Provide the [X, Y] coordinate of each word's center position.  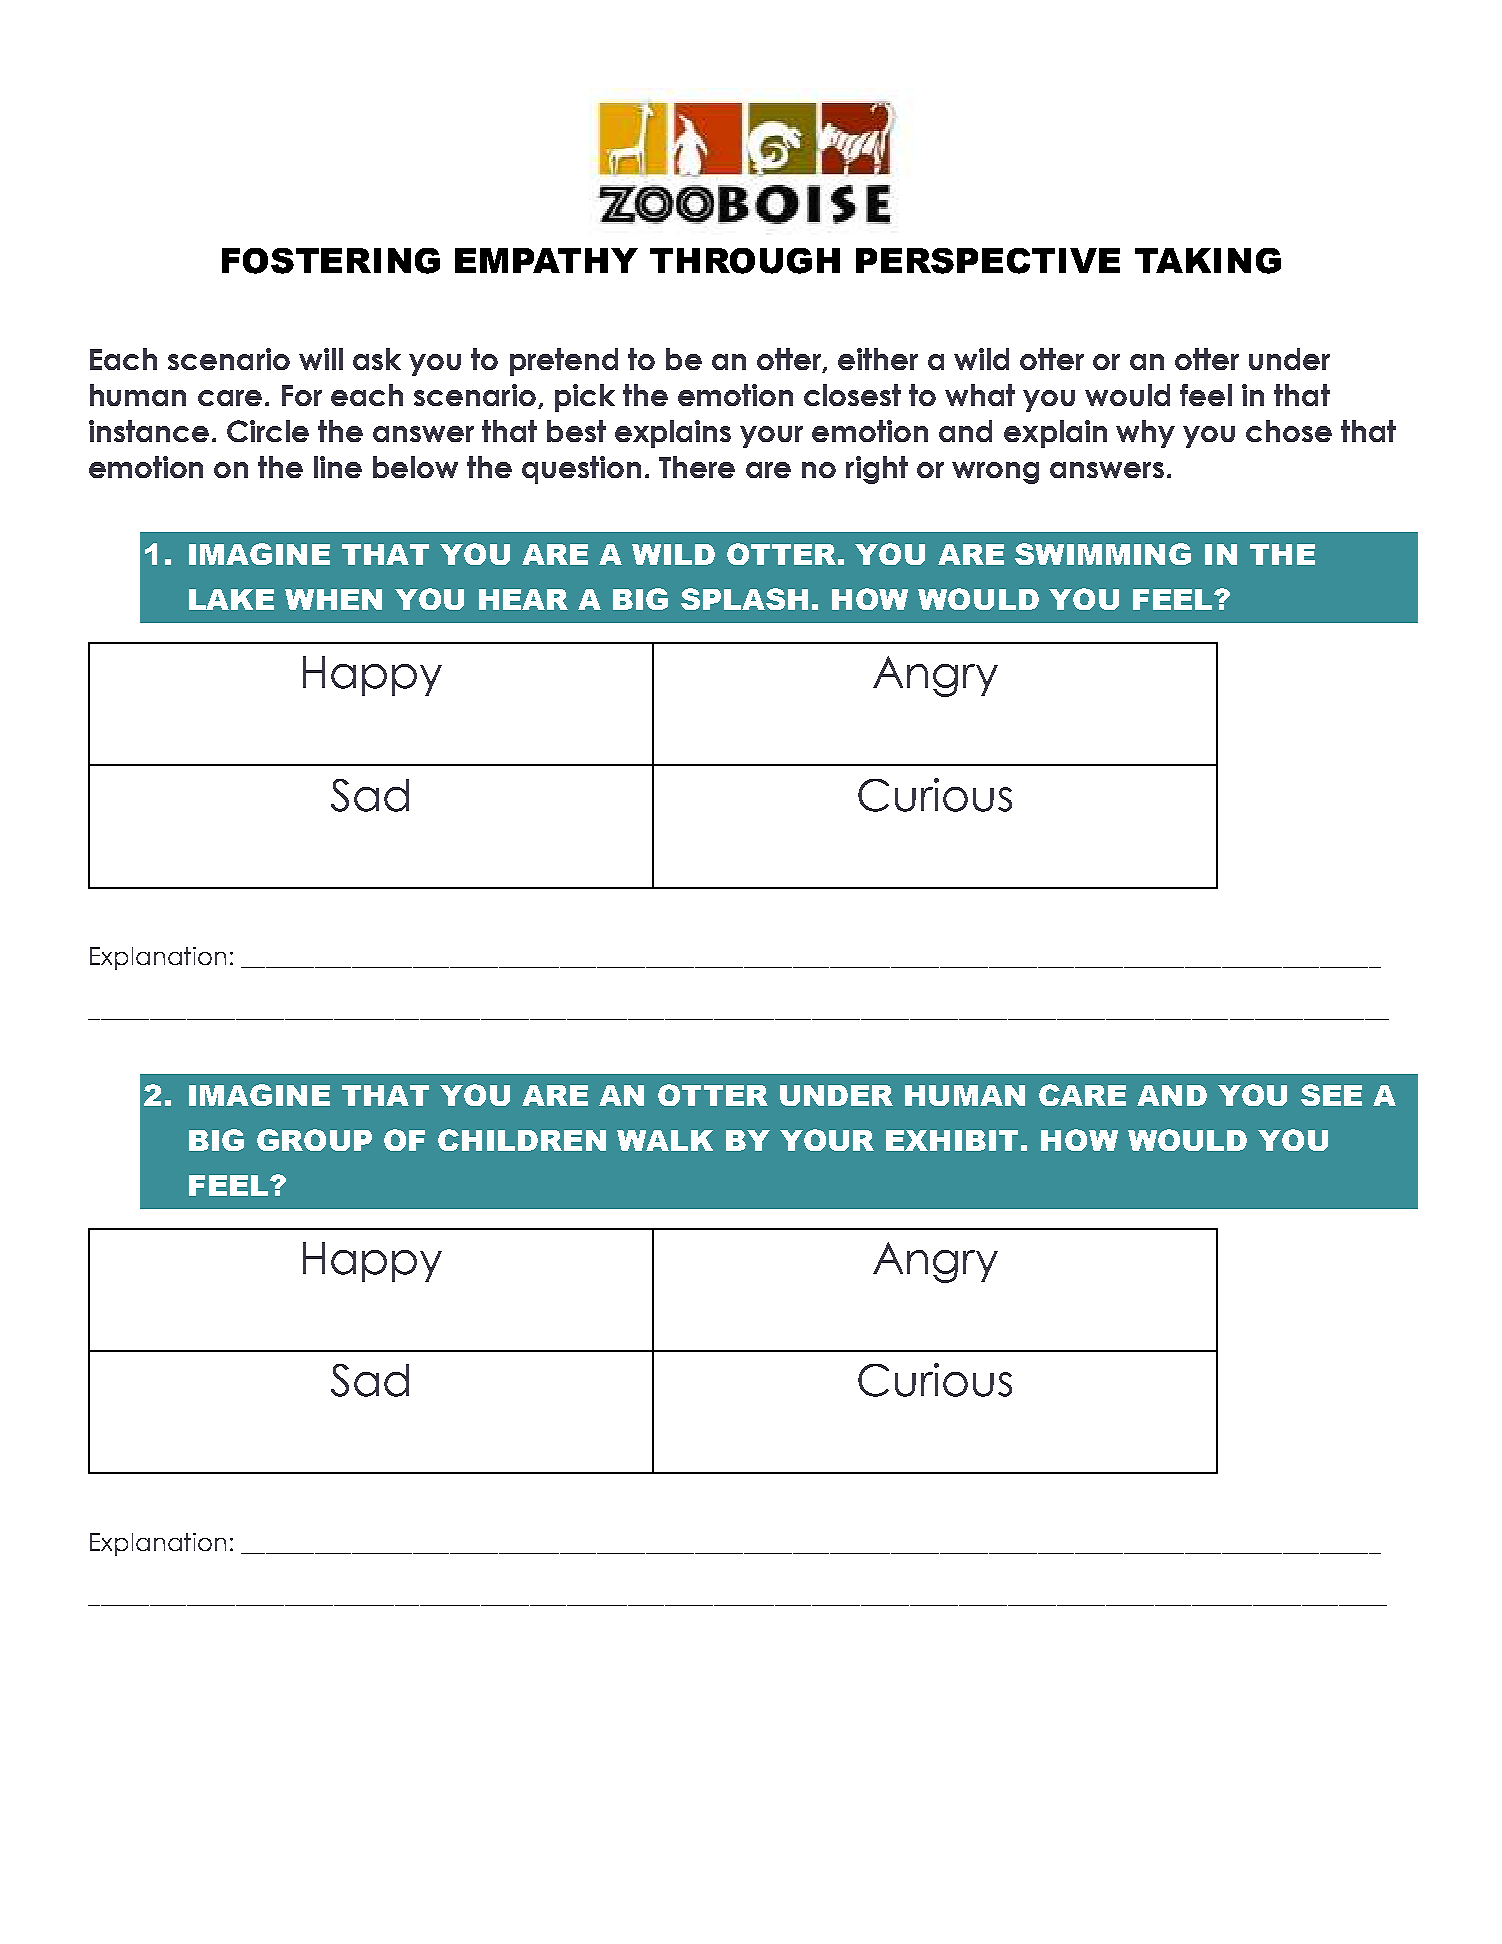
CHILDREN [522, 1140]
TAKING [1208, 261]
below [415, 467]
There [697, 467]
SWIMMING [1103, 554]
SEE [1331, 1095]
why [1145, 434]
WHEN [333, 599]
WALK [665, 1140]
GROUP [314, 1140]
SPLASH [744, 599]
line [338, 467]
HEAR [523, 599]
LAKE [231, 599]
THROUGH [745, 261]
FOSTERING [331, 261]
